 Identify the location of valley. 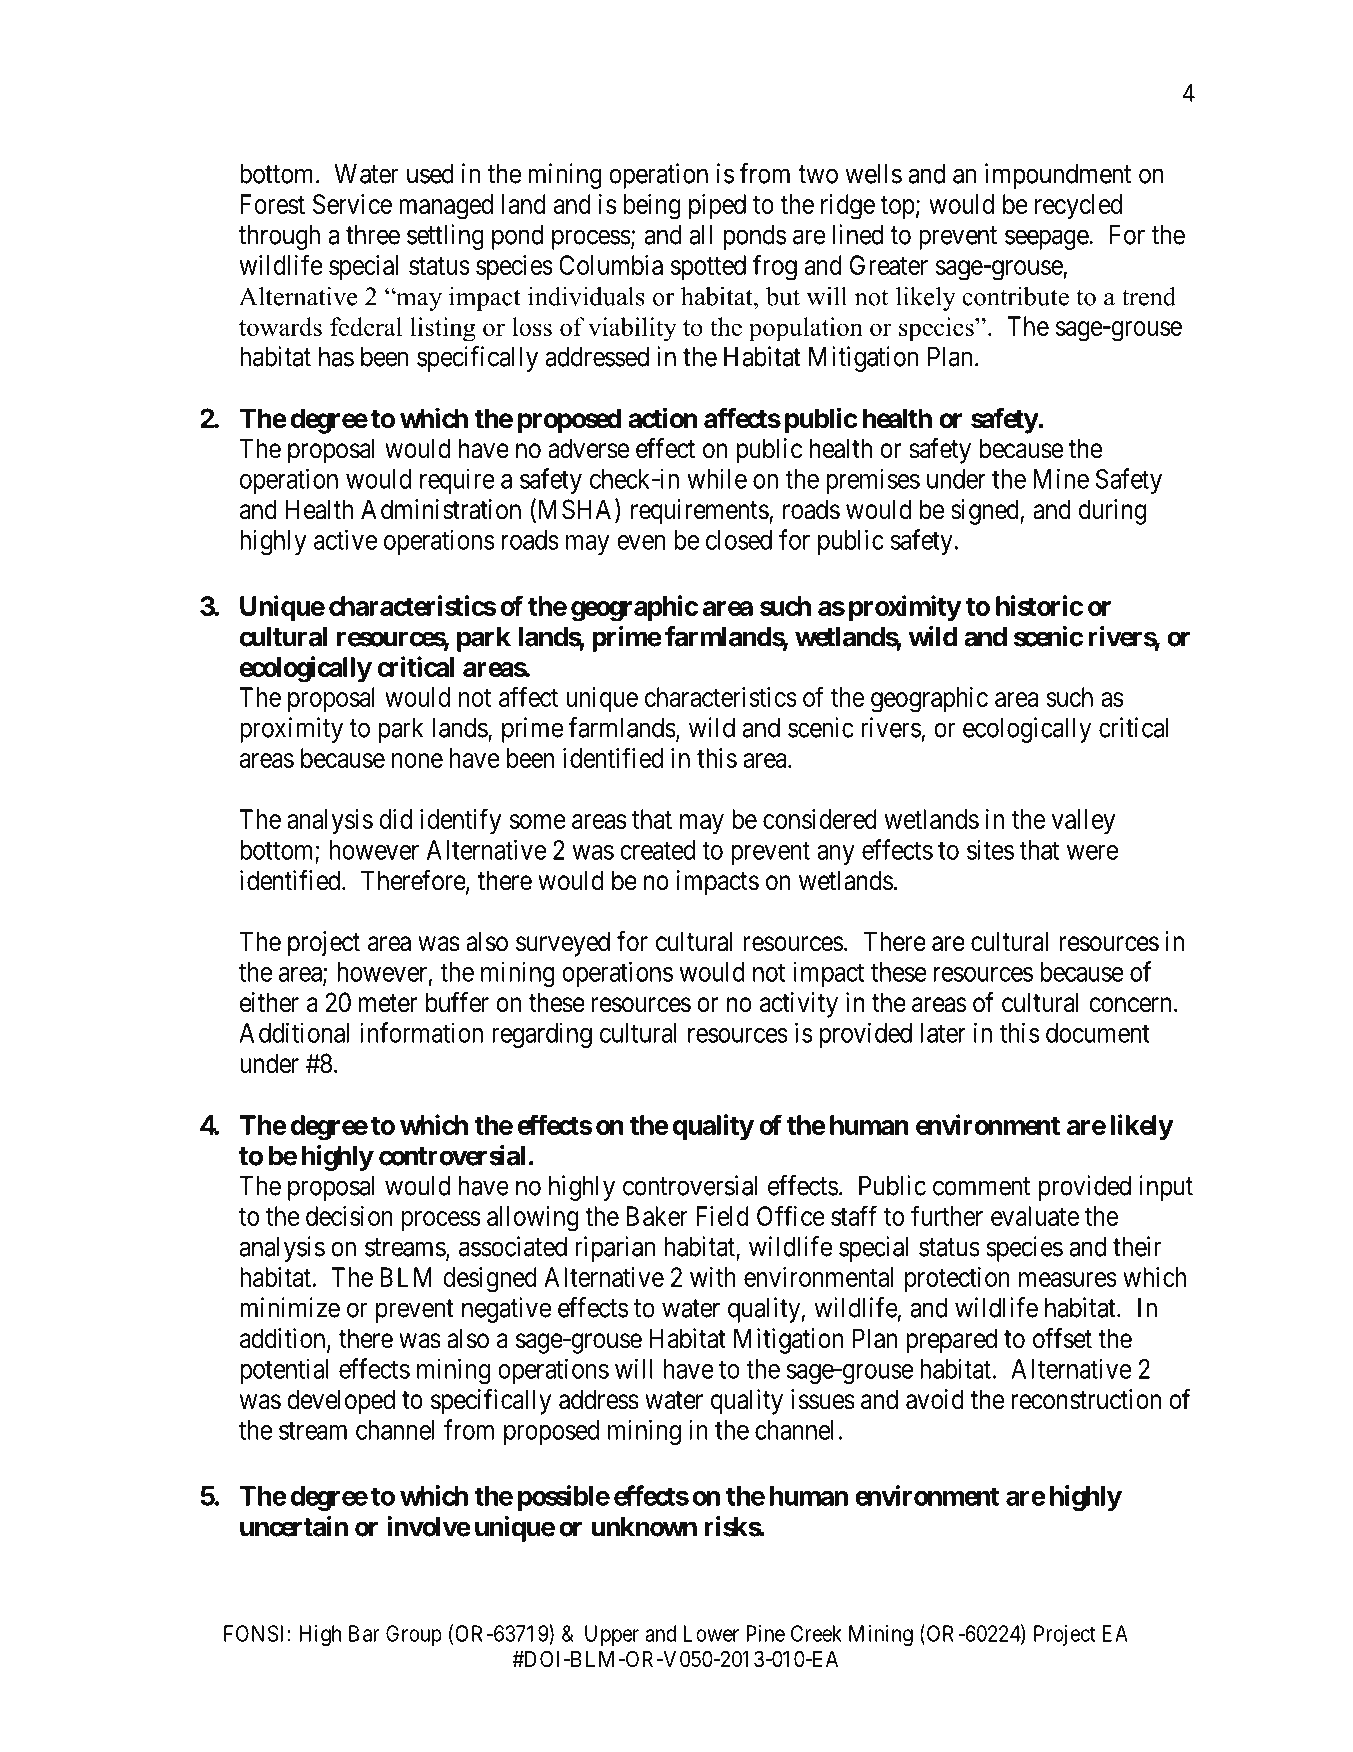
(1083, 822).
